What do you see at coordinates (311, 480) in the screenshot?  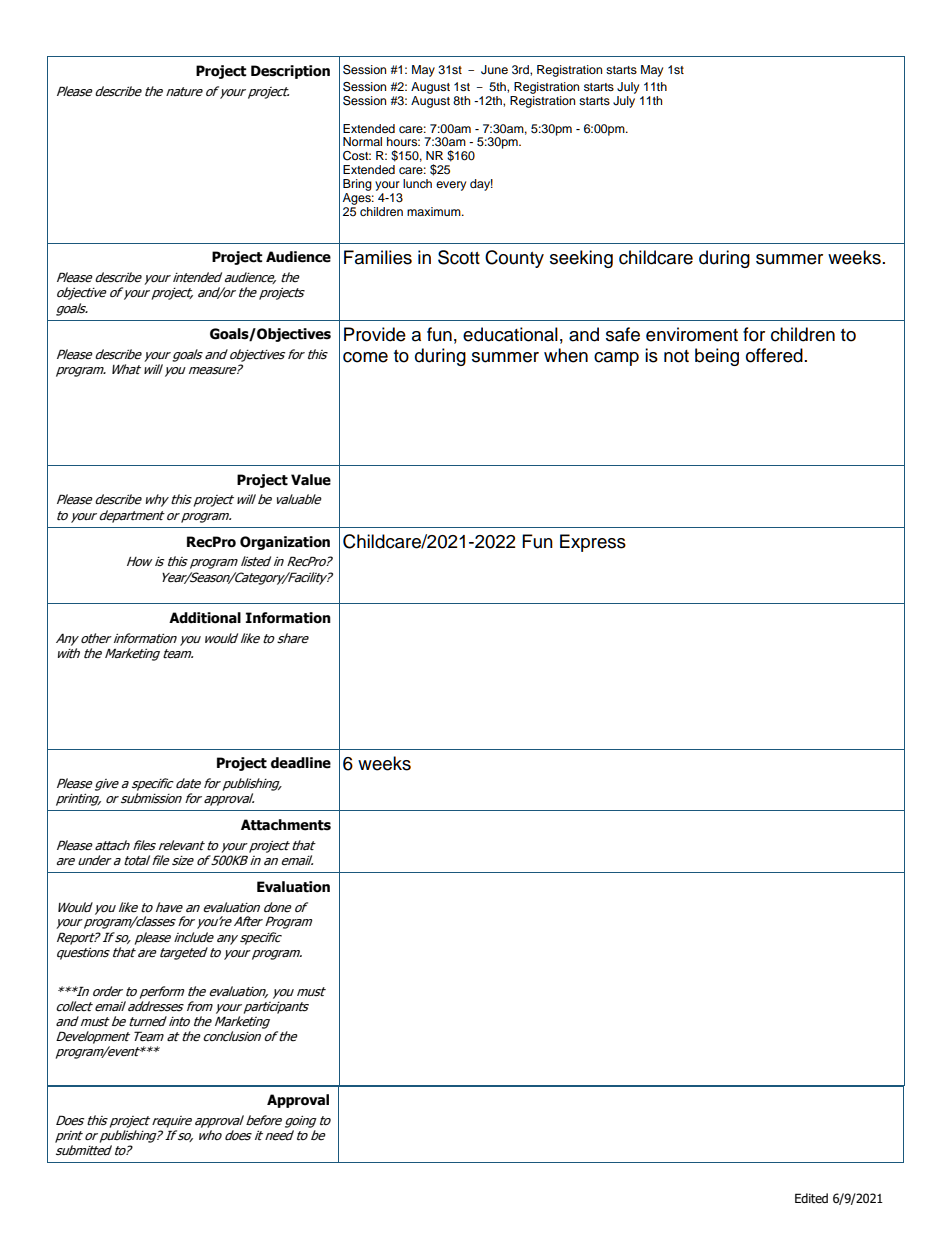 I see `Value` at bounding box center [311, 480].
